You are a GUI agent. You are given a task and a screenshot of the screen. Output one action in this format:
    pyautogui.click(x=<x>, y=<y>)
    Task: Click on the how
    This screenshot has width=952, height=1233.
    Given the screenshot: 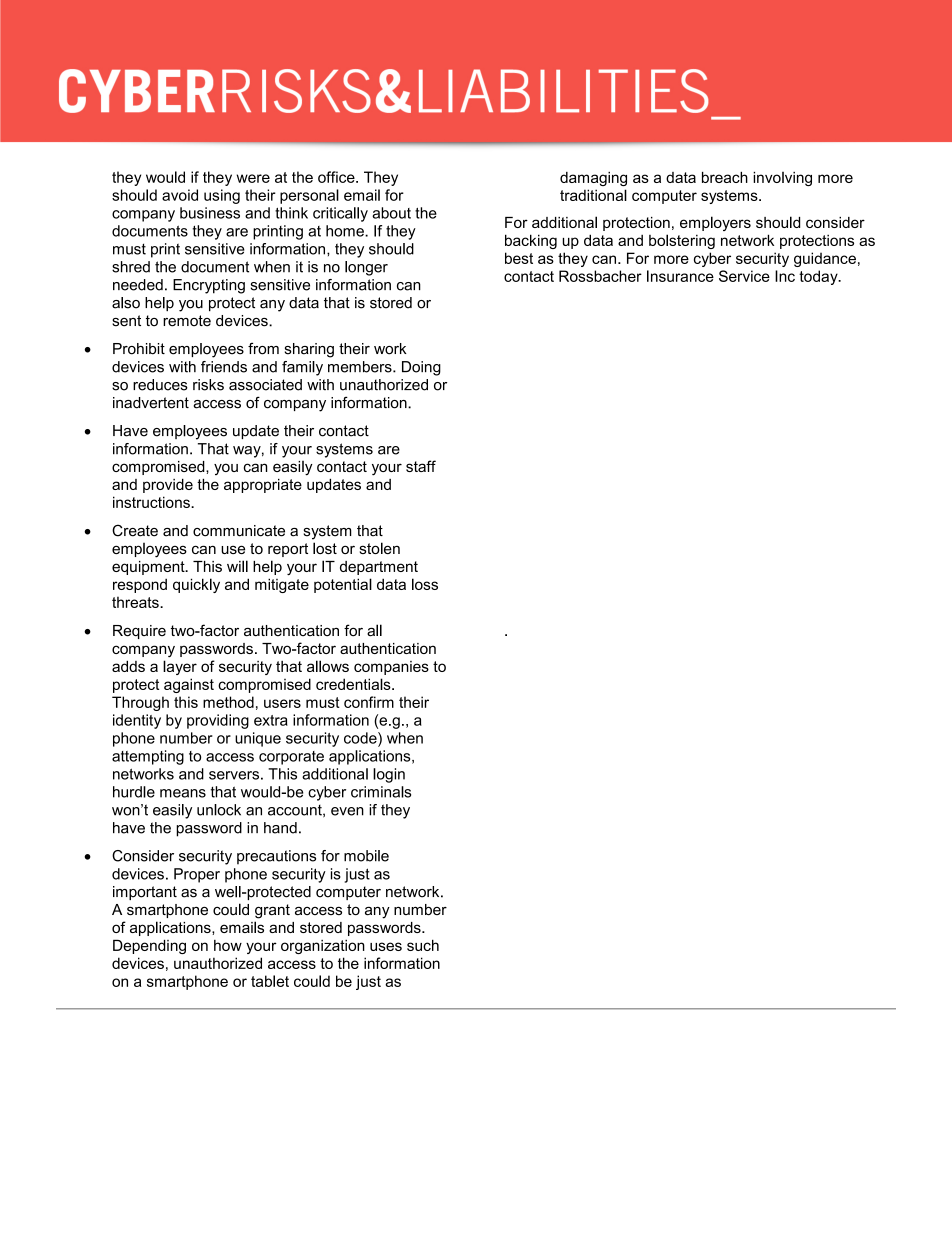 What is the action you would take?
    pyautogui.click(x=228, y=945)
